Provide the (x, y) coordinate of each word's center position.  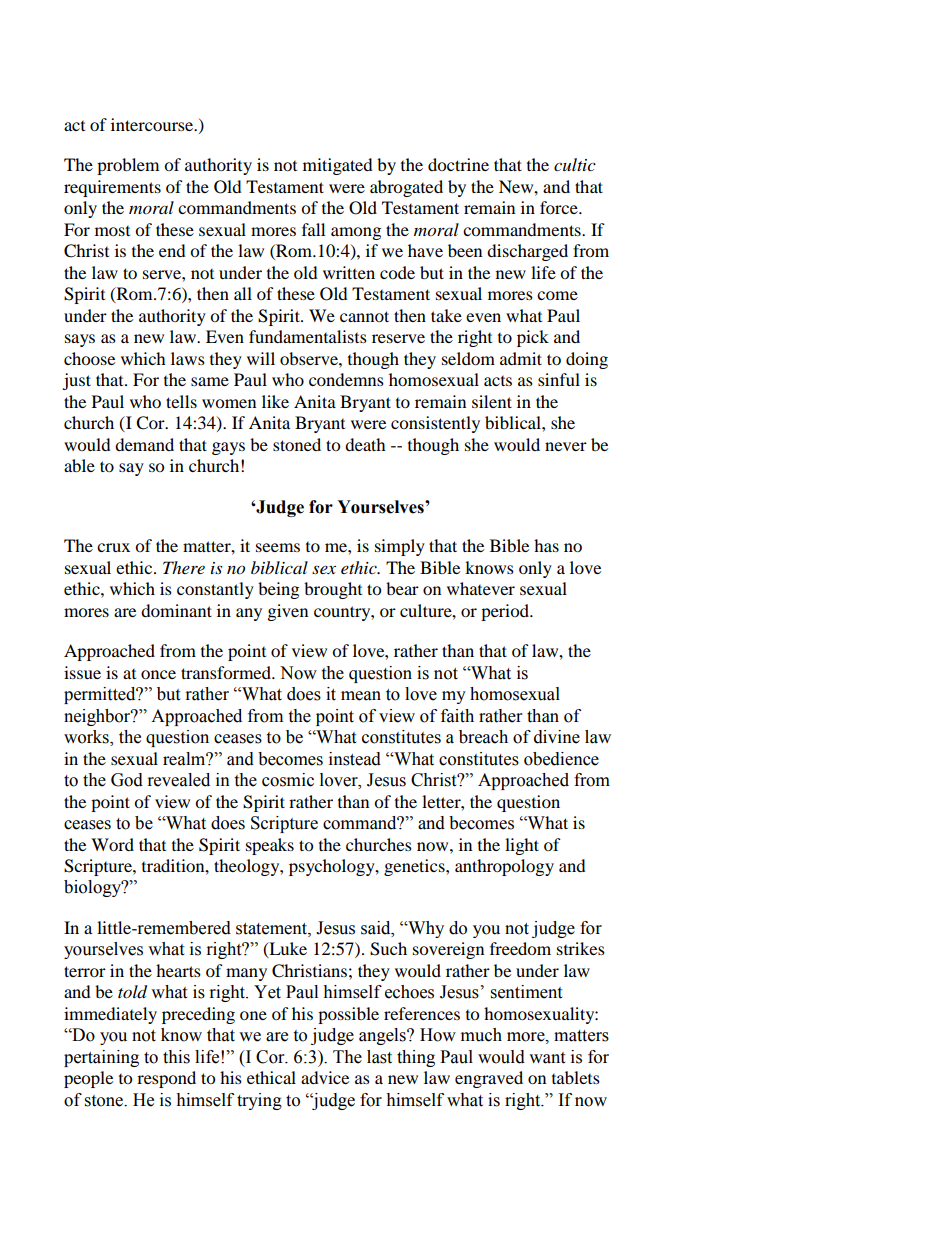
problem (128, 166)
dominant (176, 610)
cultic (575, 164)
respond (166, 1079)
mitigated (338, 166)
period (506, 612)
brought (333, 590)
